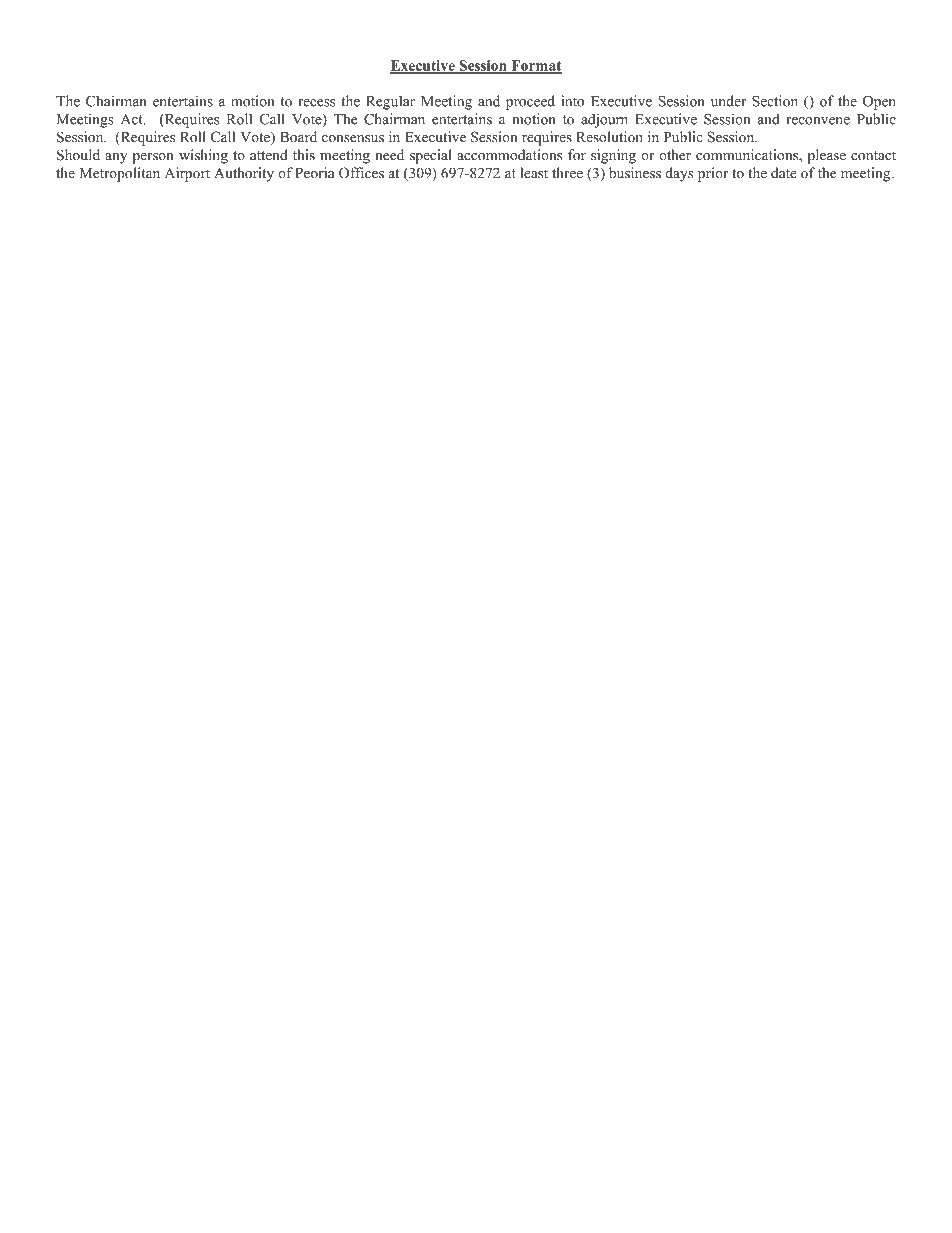 The width and height of the image is (952, 1233). What do you see at coordinates (390, 102) in the image?
I see `Regular` at bounding box center [390, 102].
